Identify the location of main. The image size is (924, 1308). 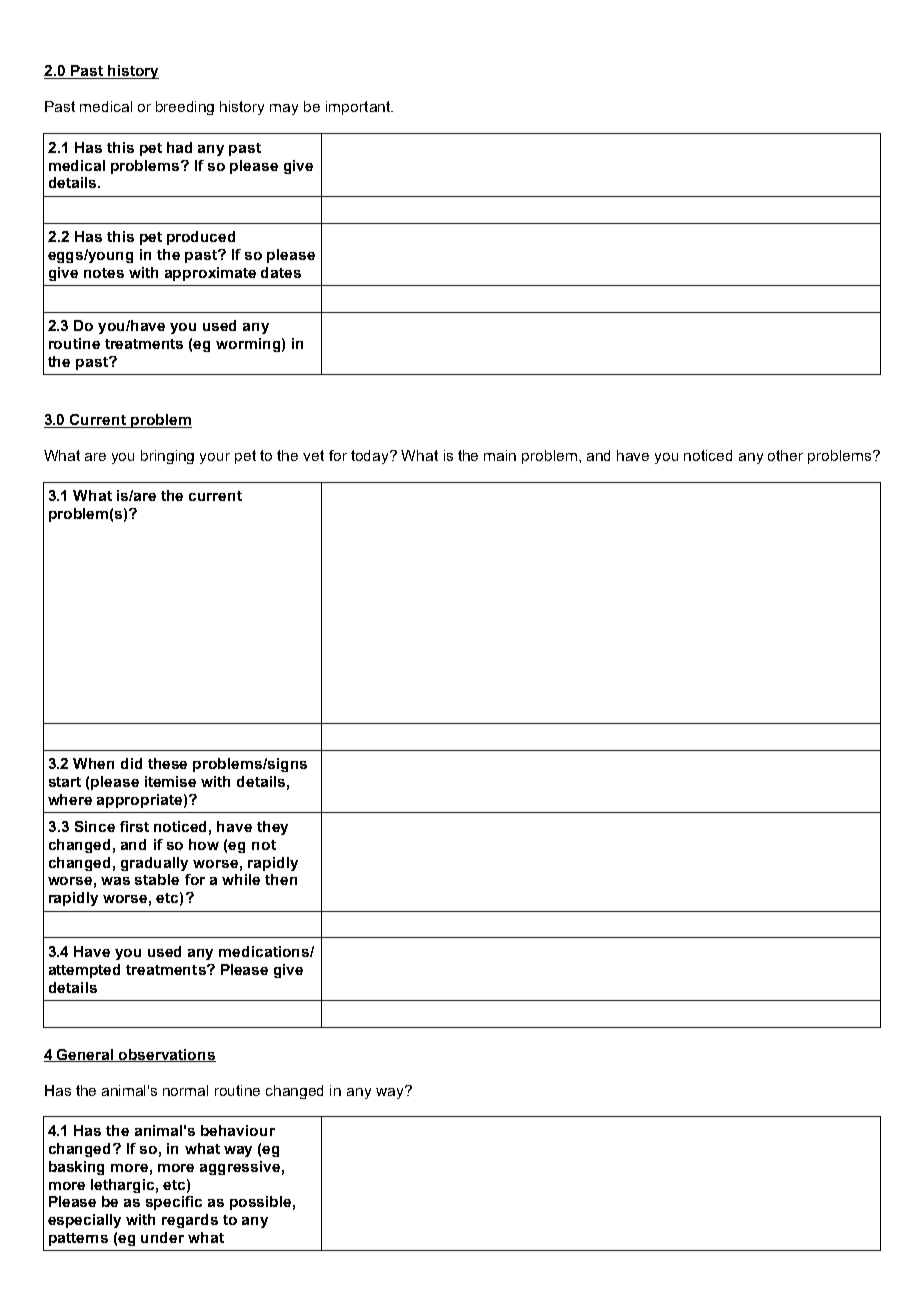
(500, 455).
